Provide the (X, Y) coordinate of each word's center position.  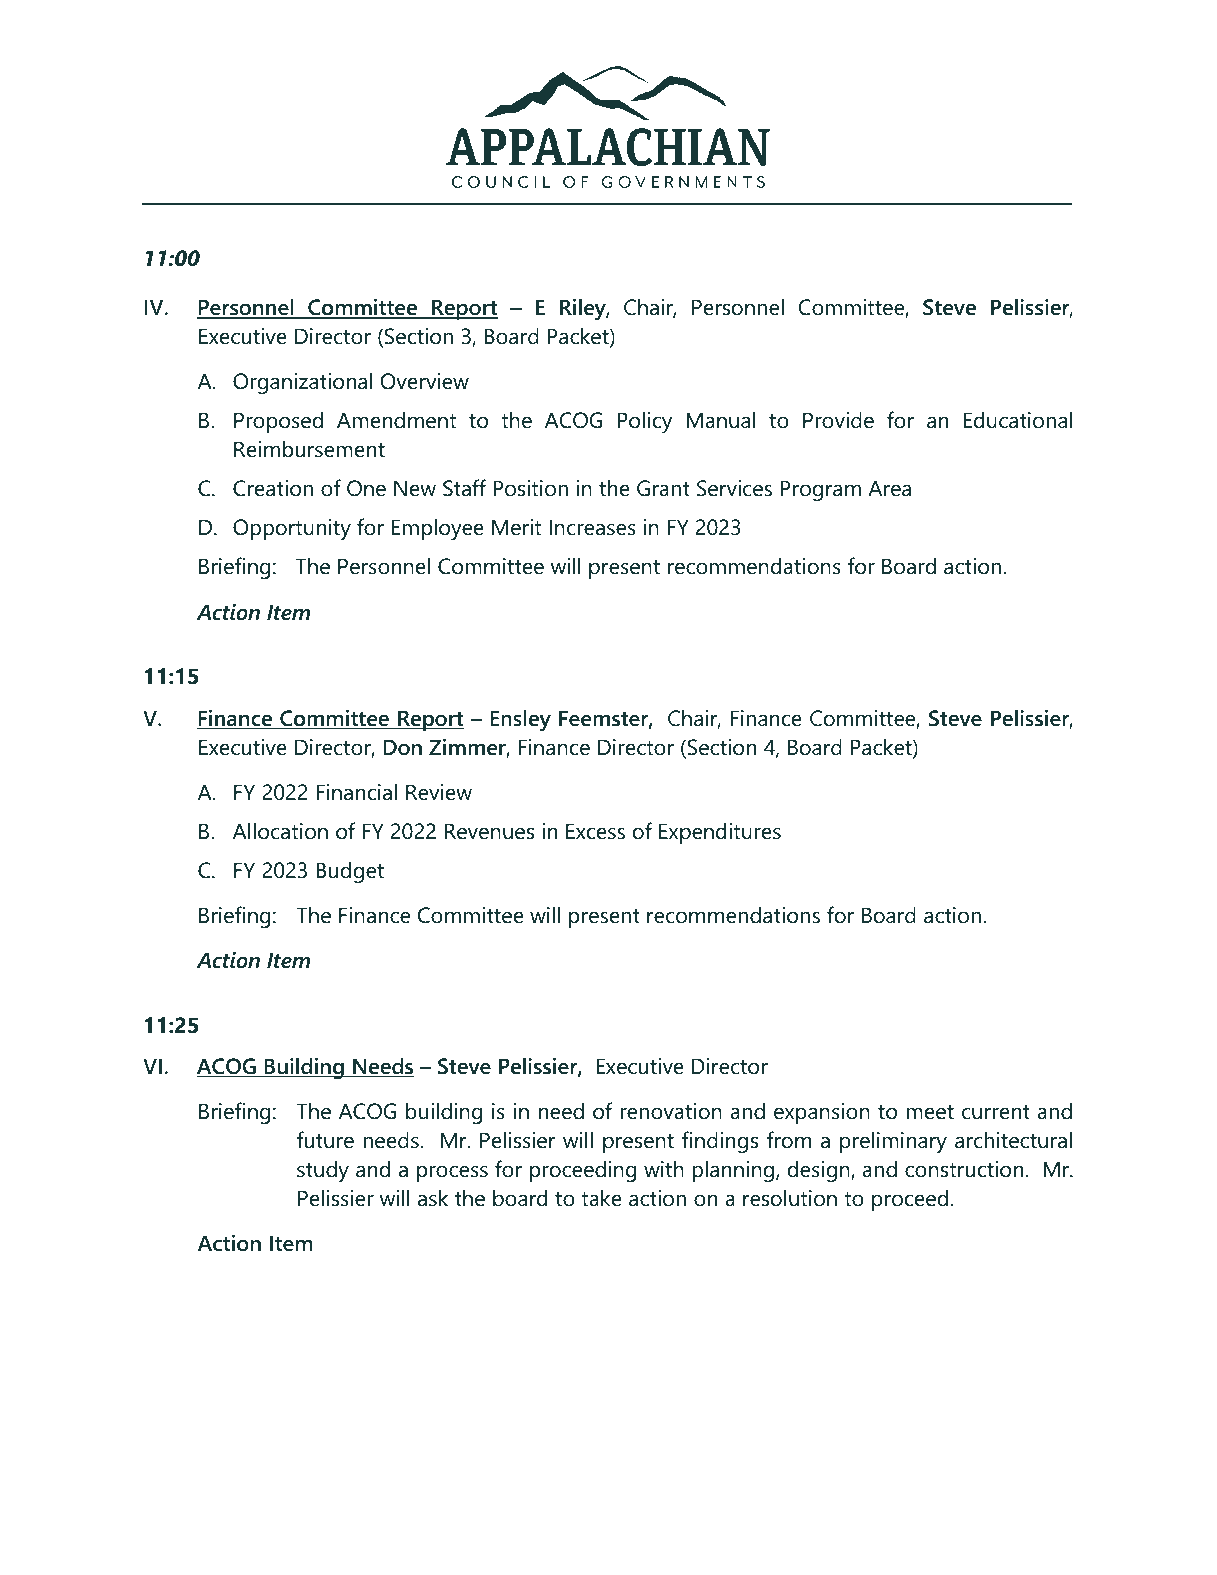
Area (889, 488)
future (325, 1140)
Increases (592, 527)
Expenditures (720, 833)
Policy (645, 422)
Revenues (489, 831)
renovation (671, 1111)
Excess (595, 831)
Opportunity (292, 529)
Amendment (396, 420)
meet (930, 1112)
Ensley (520, 720)
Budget (350, 872)
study (323, 1171)
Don (402, 747)
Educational (1017, 420)
